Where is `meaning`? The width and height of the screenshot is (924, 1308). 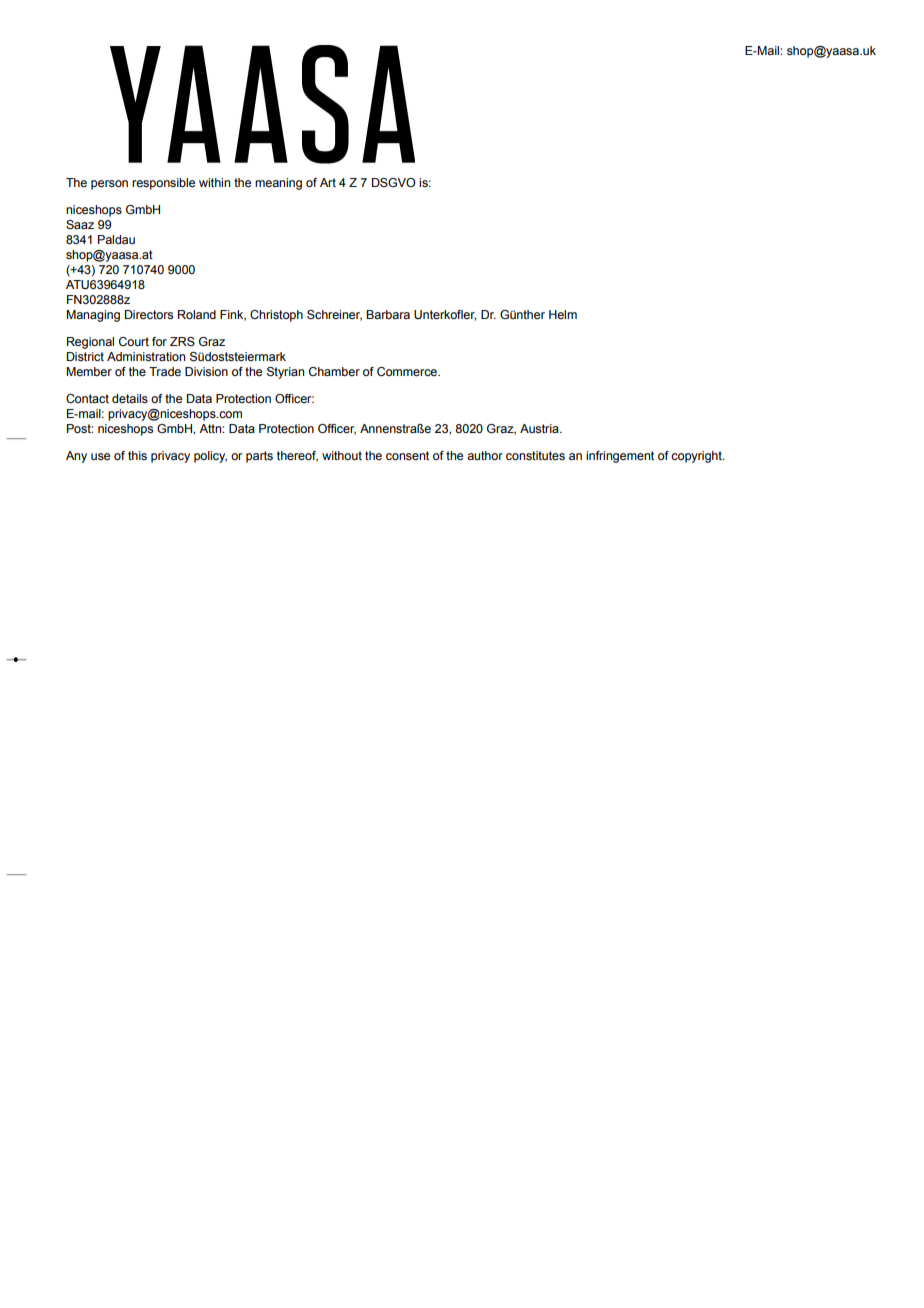
meaning is located at coordinates (278, 184).
